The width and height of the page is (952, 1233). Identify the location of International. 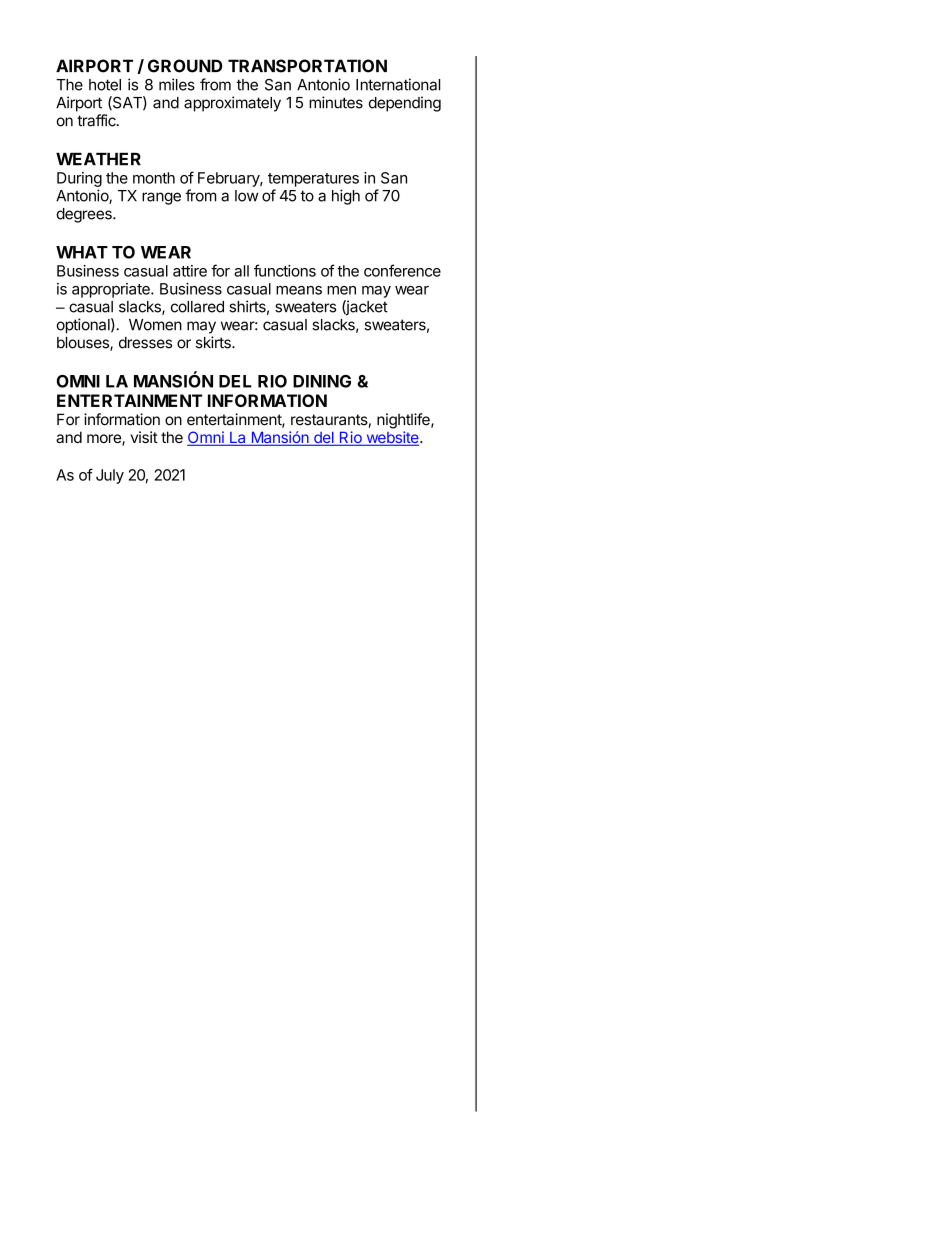
(398, 84).
